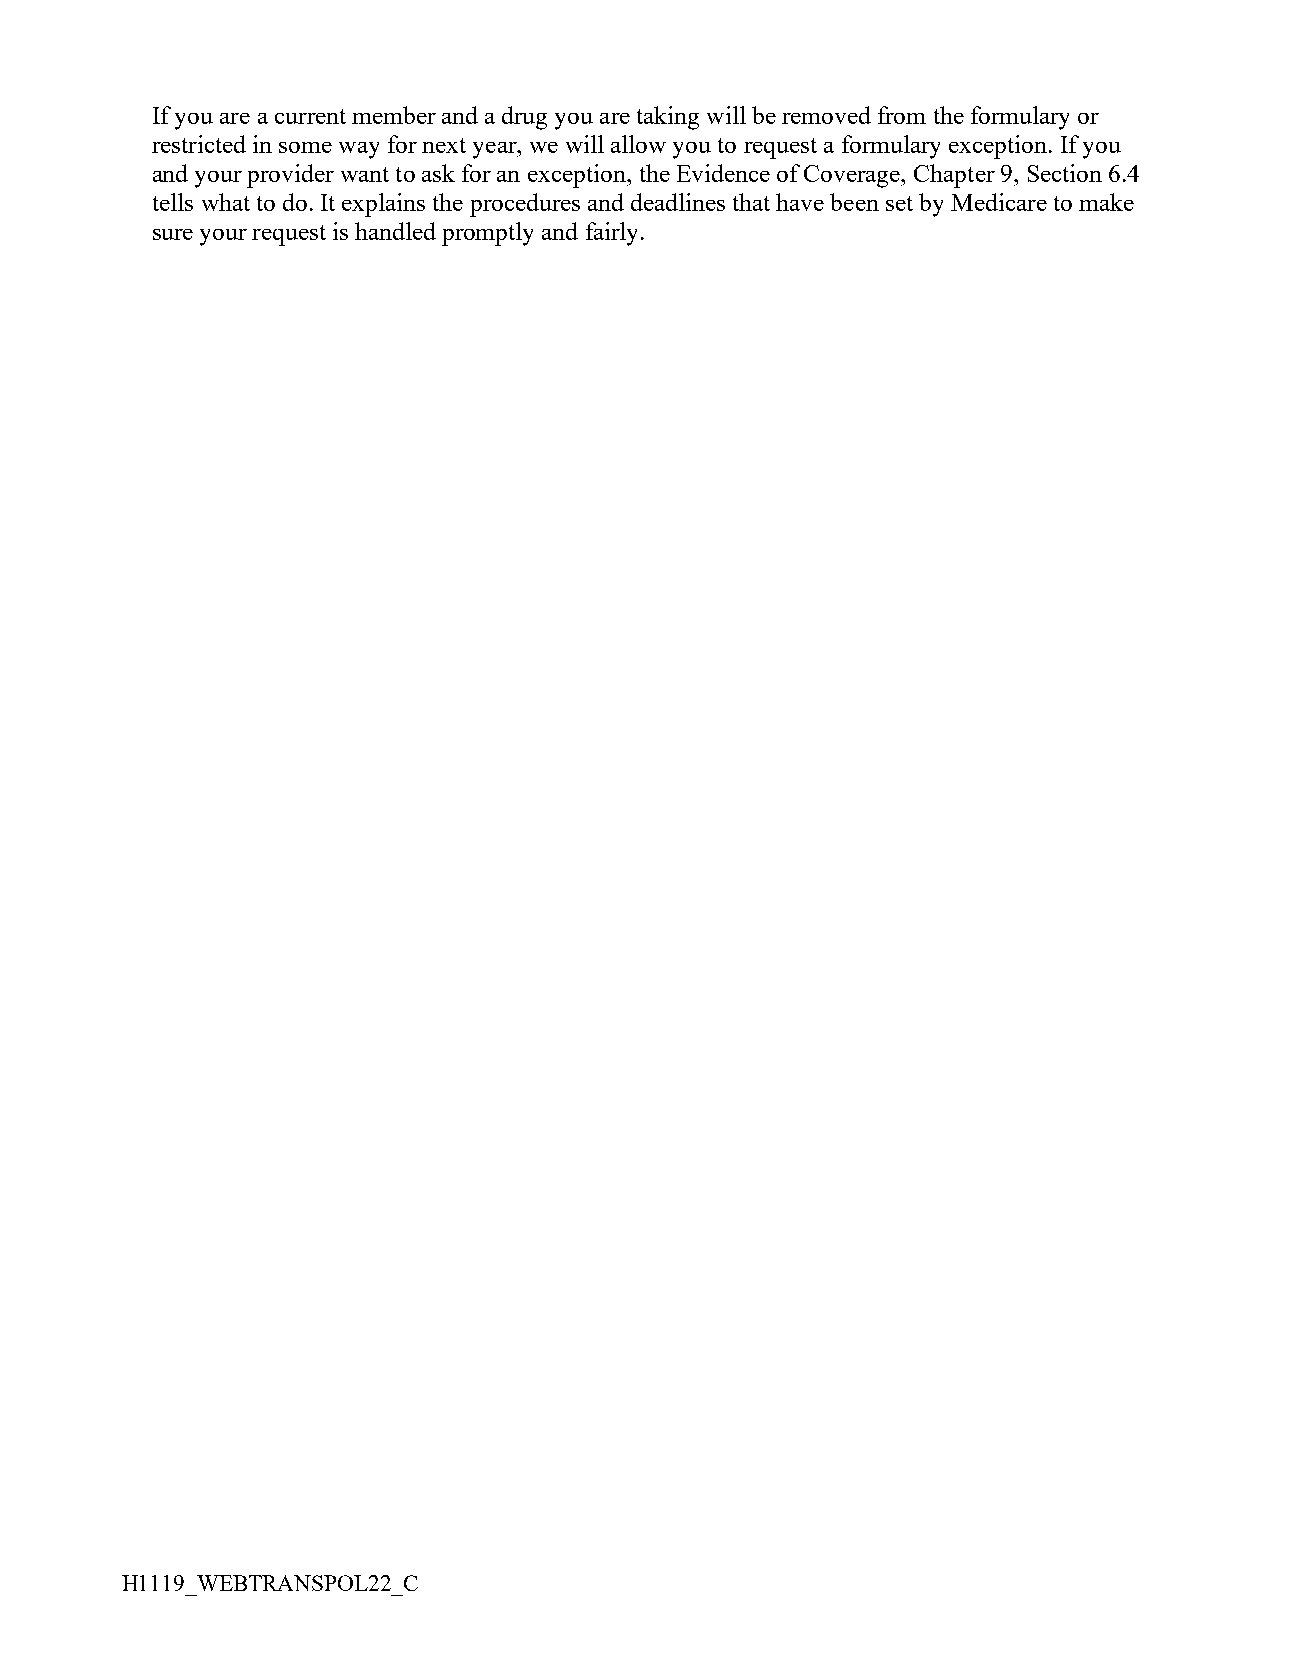 The image size is (1292, 1672). Describe the element at coordinates (999, 202) in the screenshot. I see `Medicare` at that location.
